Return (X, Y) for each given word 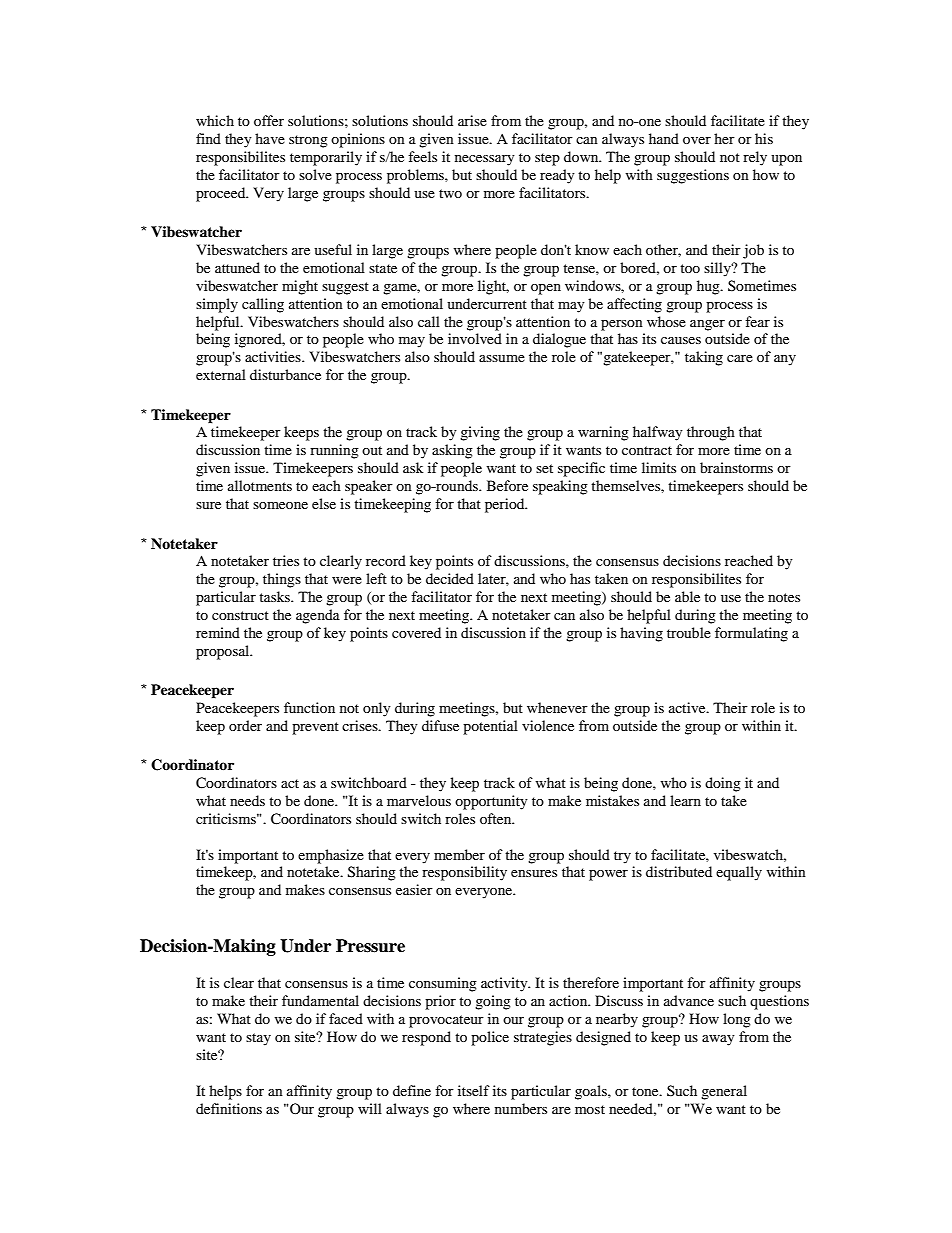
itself (474, 1090)
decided (450, 578)
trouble (689, 632)
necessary (485, 160)
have (270, 138)
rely (755, 158)
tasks (275, 596)
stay (258, 1039)
